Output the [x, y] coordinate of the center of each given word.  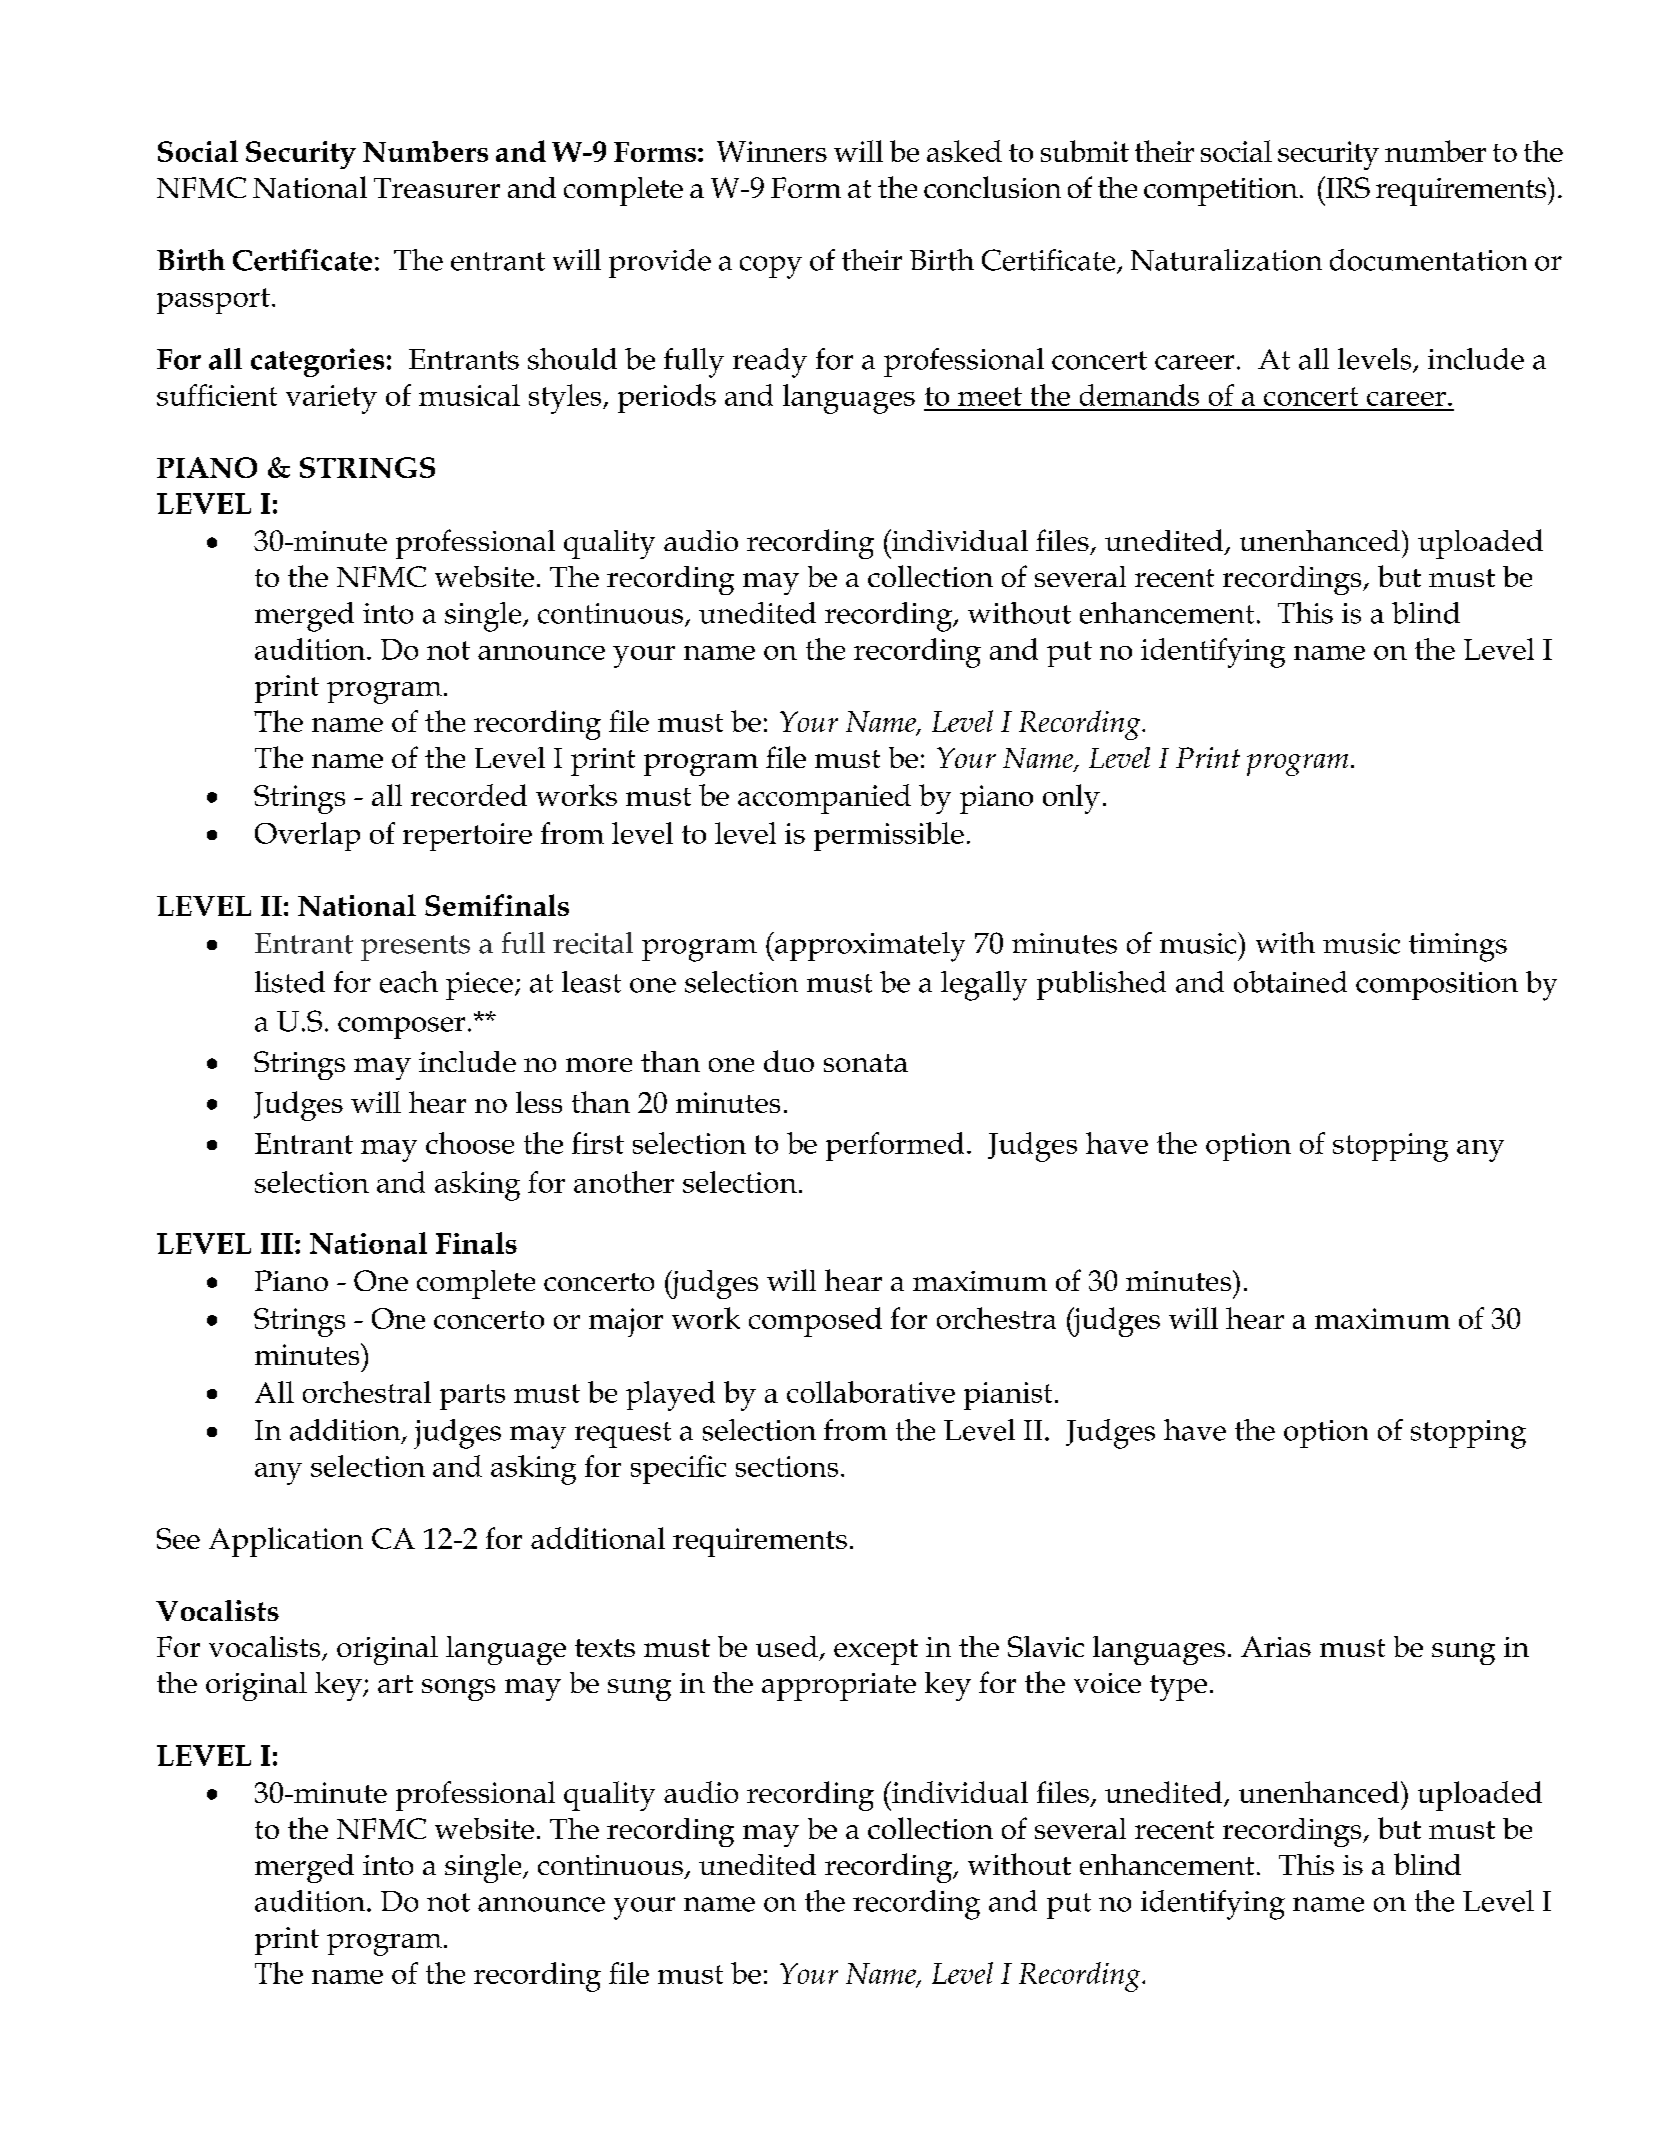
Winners [772, 151]
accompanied [824, 799]
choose [470, 1143]
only [1071, 799]
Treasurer [437, 188]
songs [458, 1690]
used [787, 1646]
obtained [1290, 982]
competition [1221, 192]
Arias [1276, 1646]
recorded [469, 795]
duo [789, 1061]
